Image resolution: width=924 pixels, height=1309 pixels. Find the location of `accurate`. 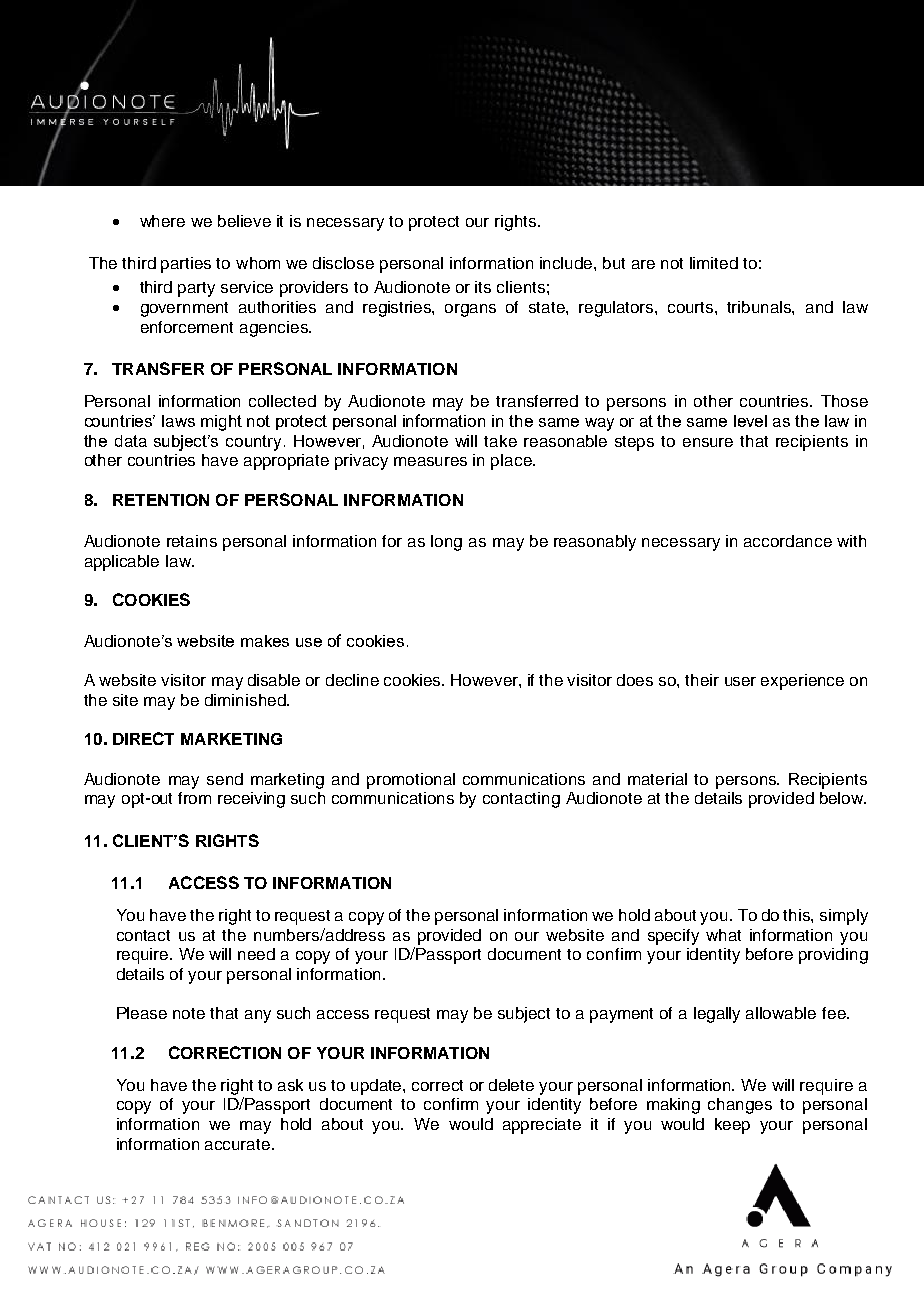

accurate is located at coordinates (239, 1144).
